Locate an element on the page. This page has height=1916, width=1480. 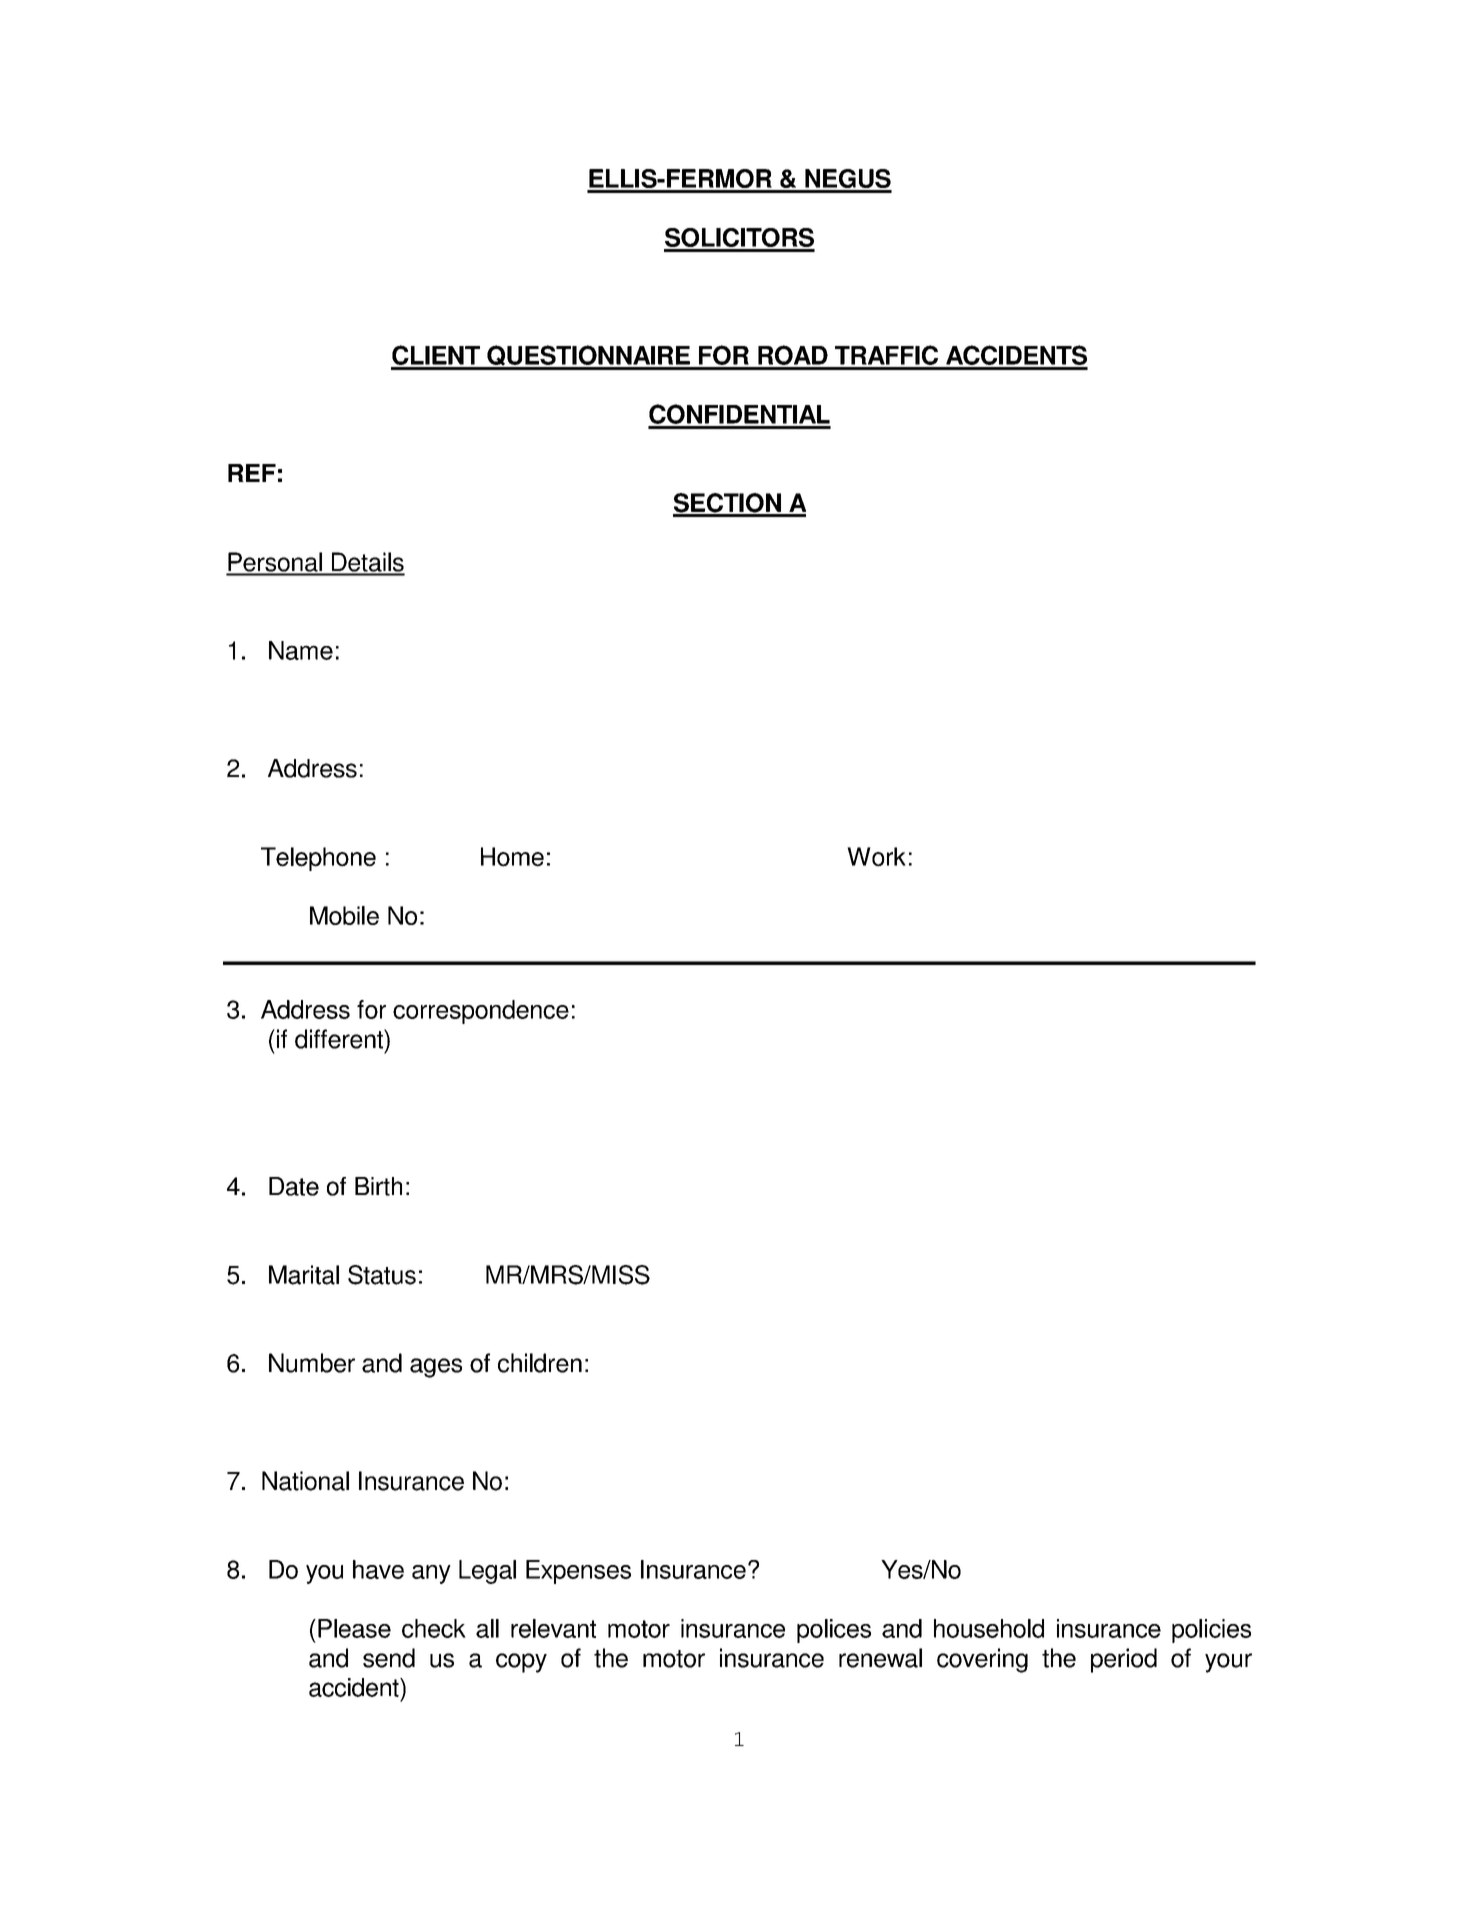
correspondence is located at coordinates (481, 1012).
